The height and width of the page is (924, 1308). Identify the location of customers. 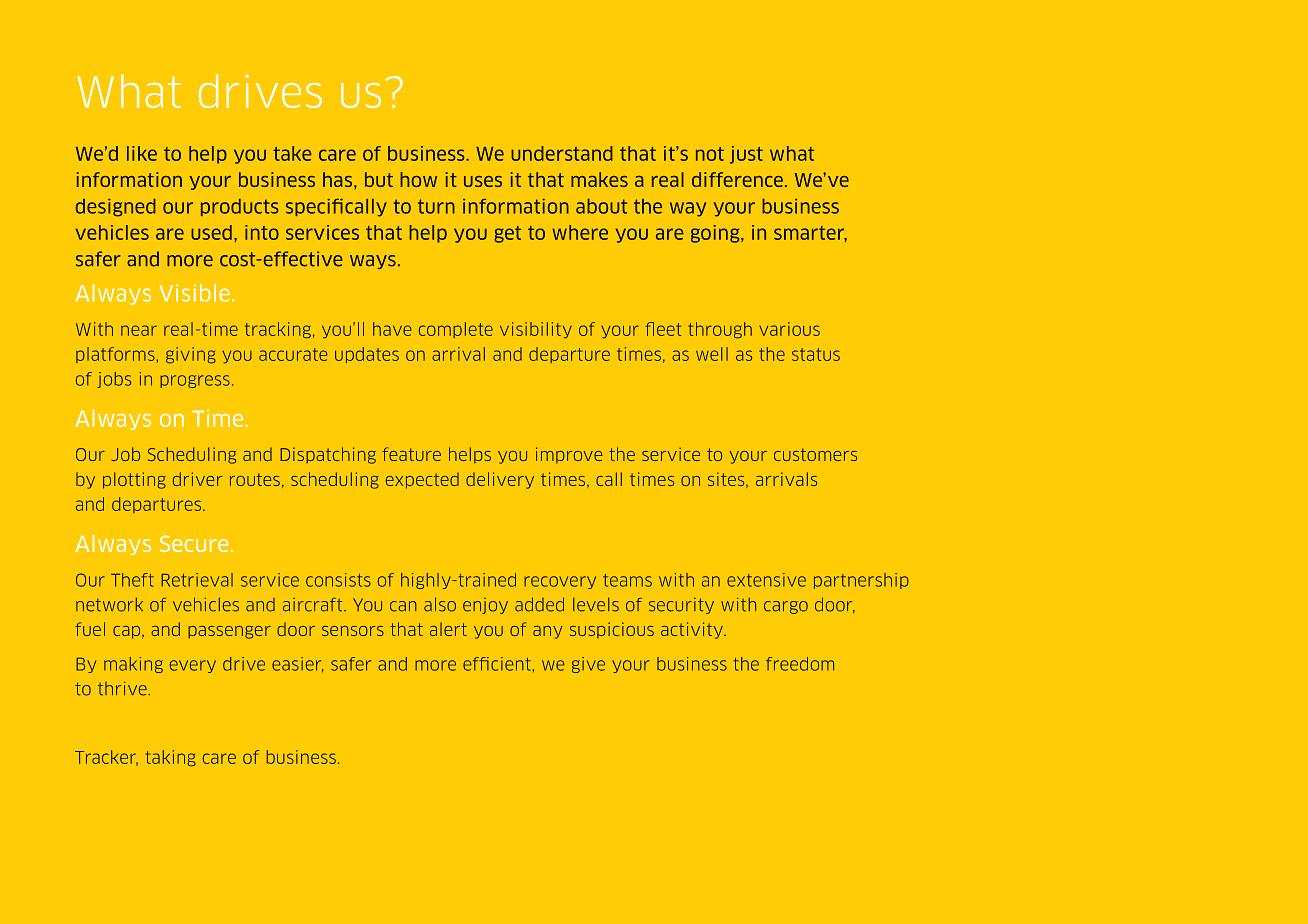
(815, 454).
